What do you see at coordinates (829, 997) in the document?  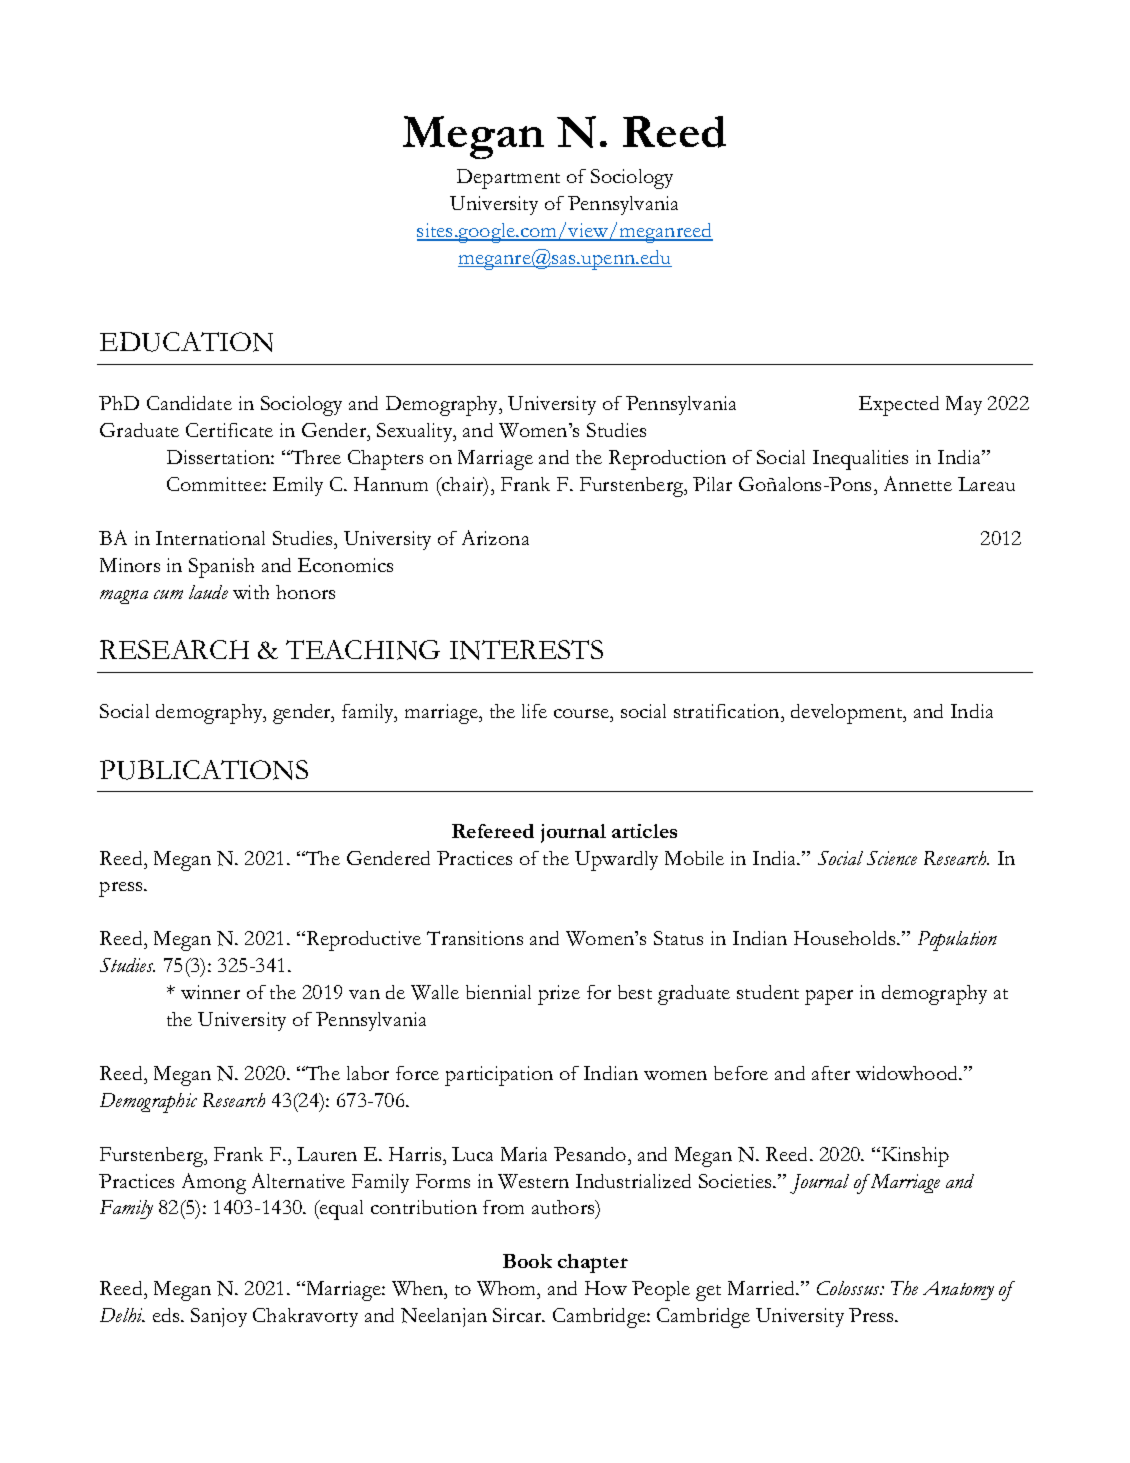 I see `paper` at bounding box center [829, 997].
